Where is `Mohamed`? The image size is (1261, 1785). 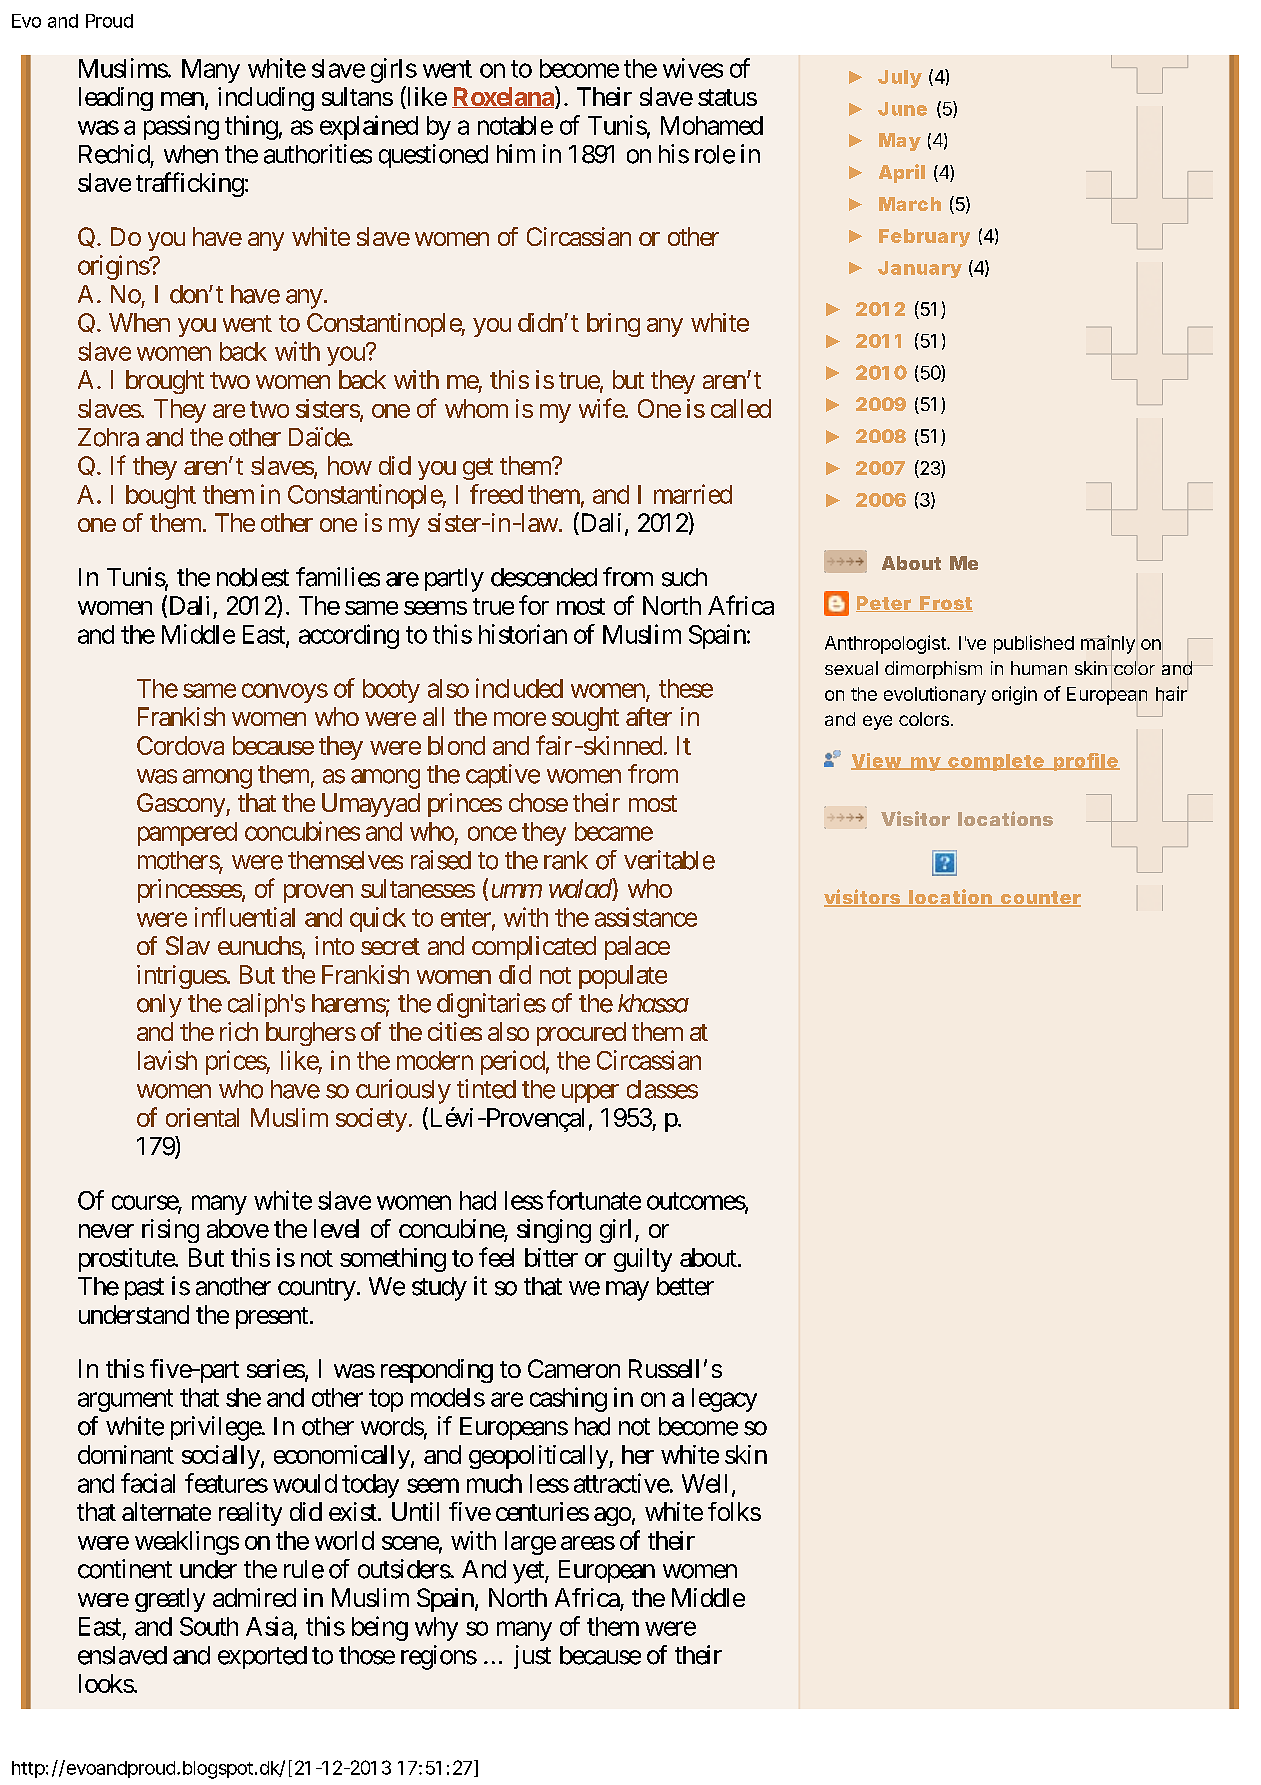
Mohamed is located at coordinates (712, 125).
